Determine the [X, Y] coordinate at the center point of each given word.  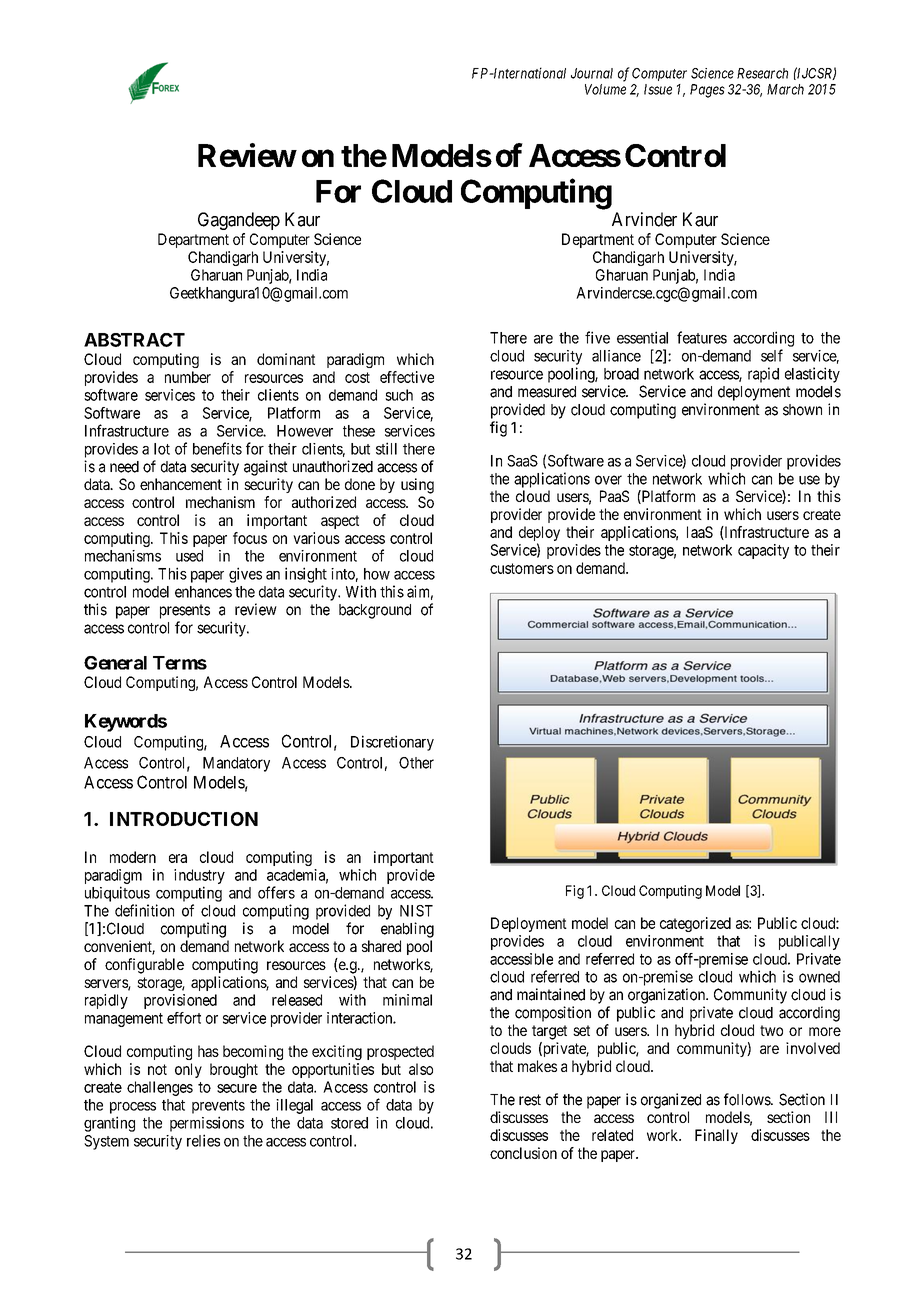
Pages [707, 91]
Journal [592, 73]
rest [530, 1100]
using [417, 486]
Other [416, 763]
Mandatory [236, 764]
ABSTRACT [134, 340]
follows [748, 1099]
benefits [217, 448]
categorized [695, 924]
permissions [207, 1124]
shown [802, 410]
